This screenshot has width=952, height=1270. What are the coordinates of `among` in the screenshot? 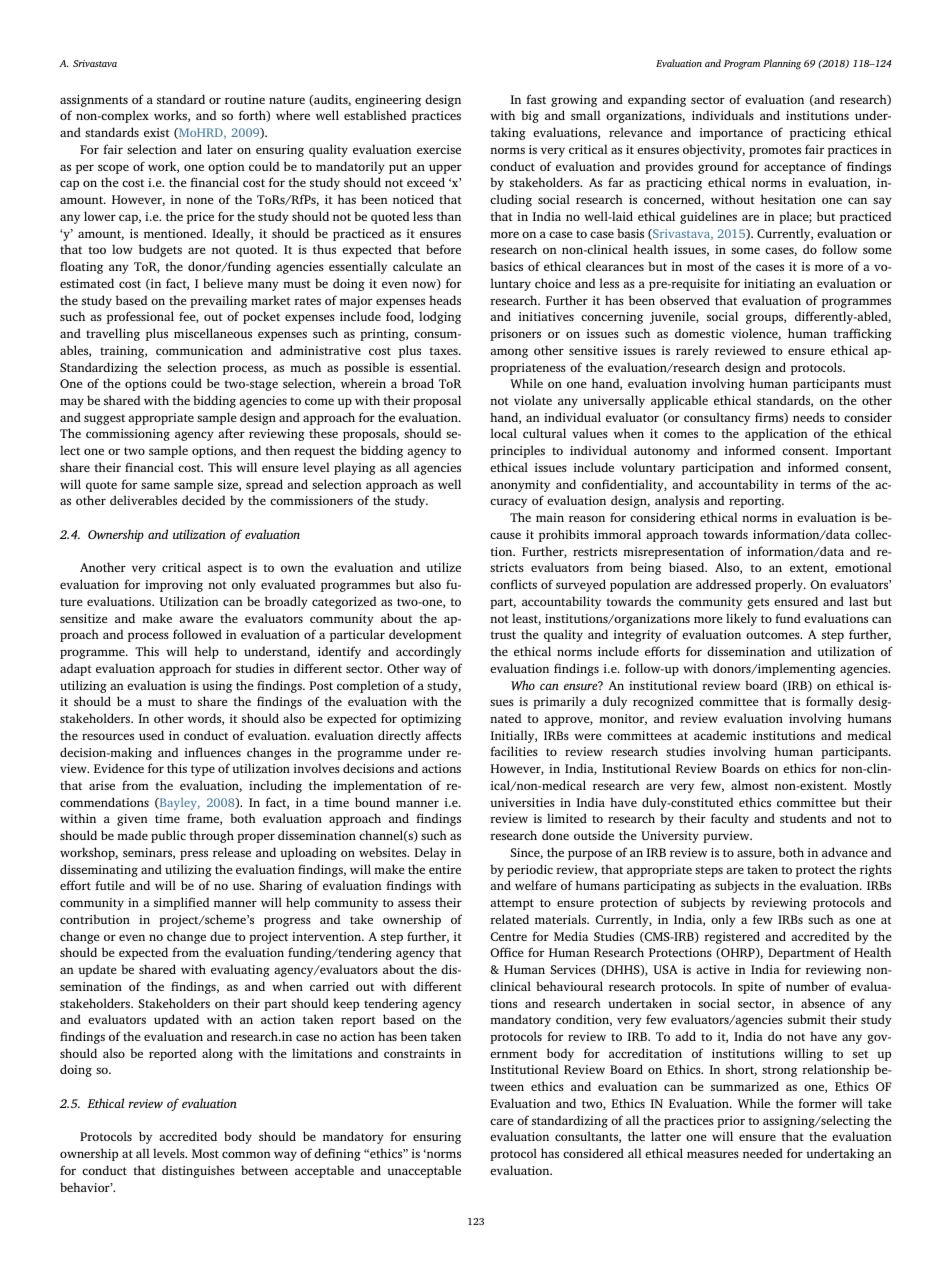 It's located at (509, 353).
